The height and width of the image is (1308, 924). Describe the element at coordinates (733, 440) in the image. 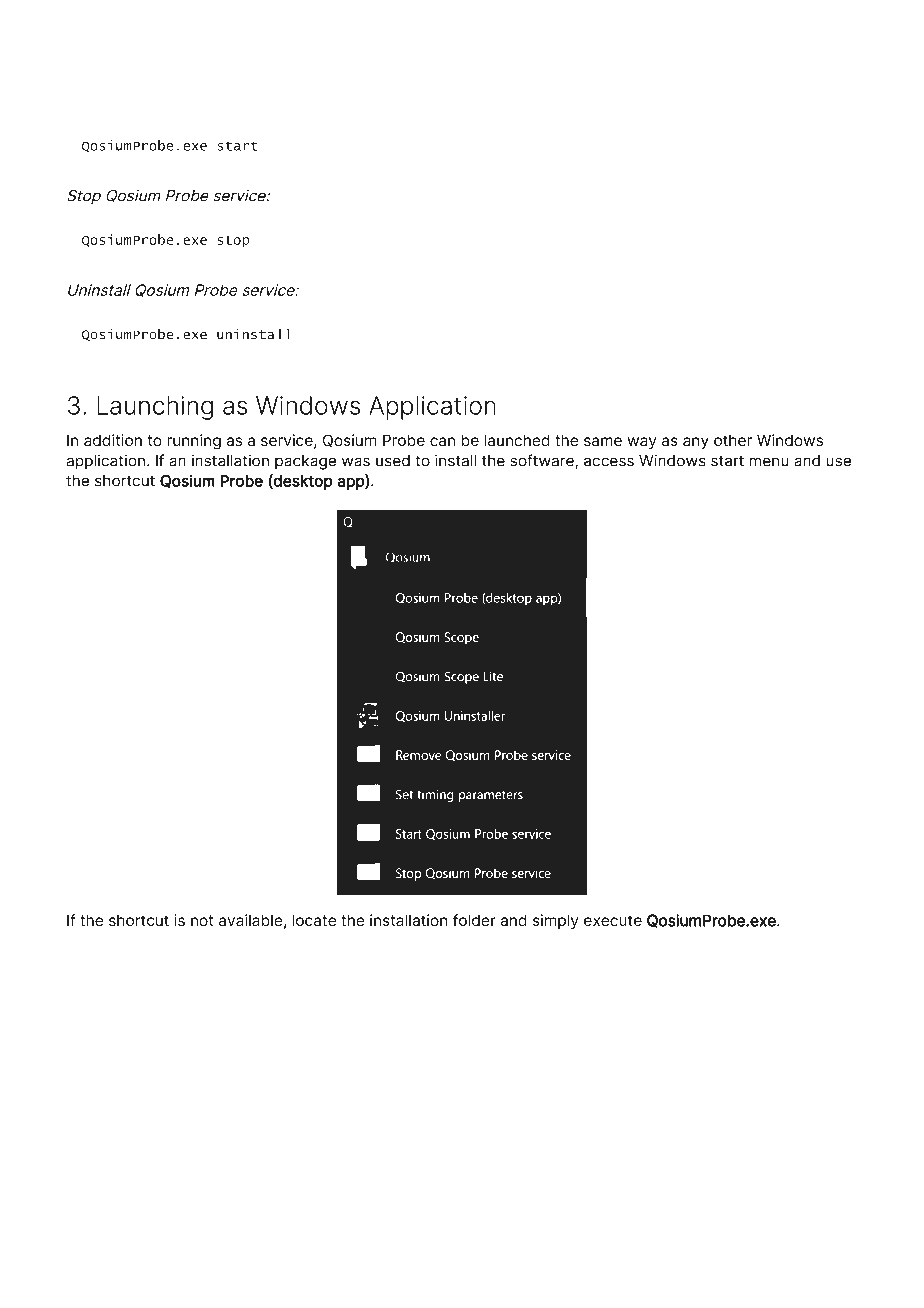

I see `other` at that location.
